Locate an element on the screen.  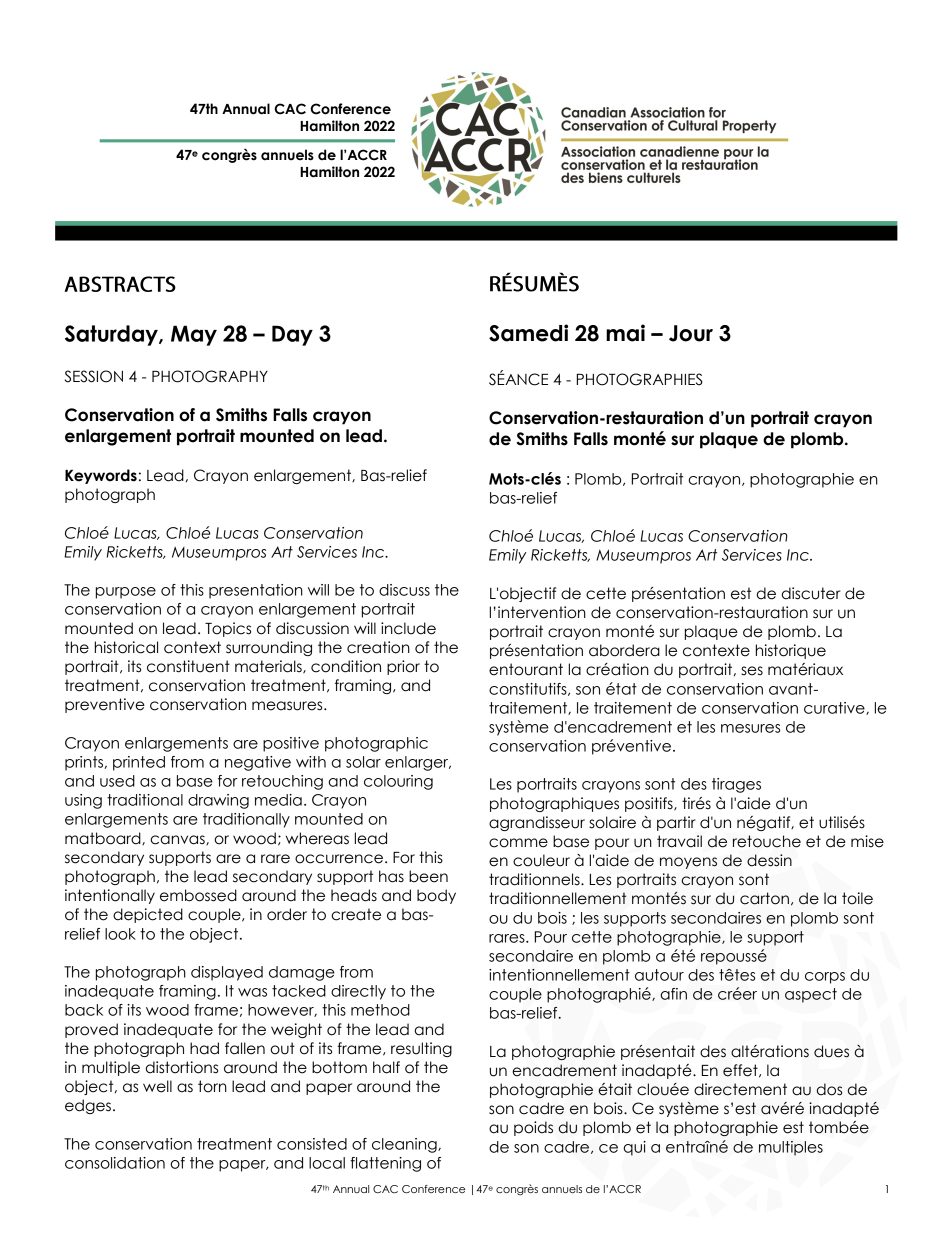
Samedi is located at coordinates (528, 333).
